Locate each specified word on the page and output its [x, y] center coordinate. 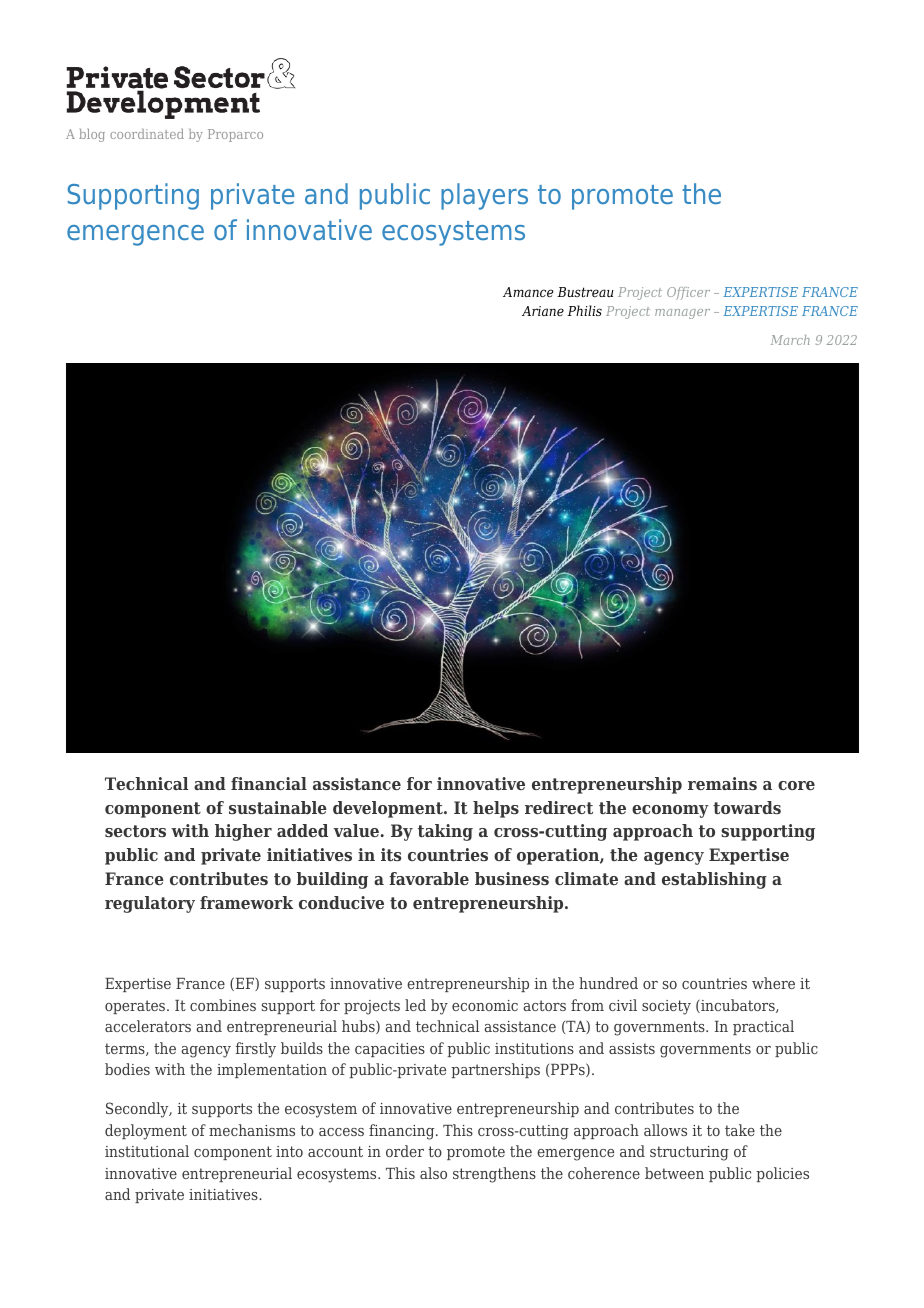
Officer [688, 293]
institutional [147, 1151]
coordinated [147, 134]
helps [496, 809]
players [484, 196]
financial [269, 783]
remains [722, 783]
